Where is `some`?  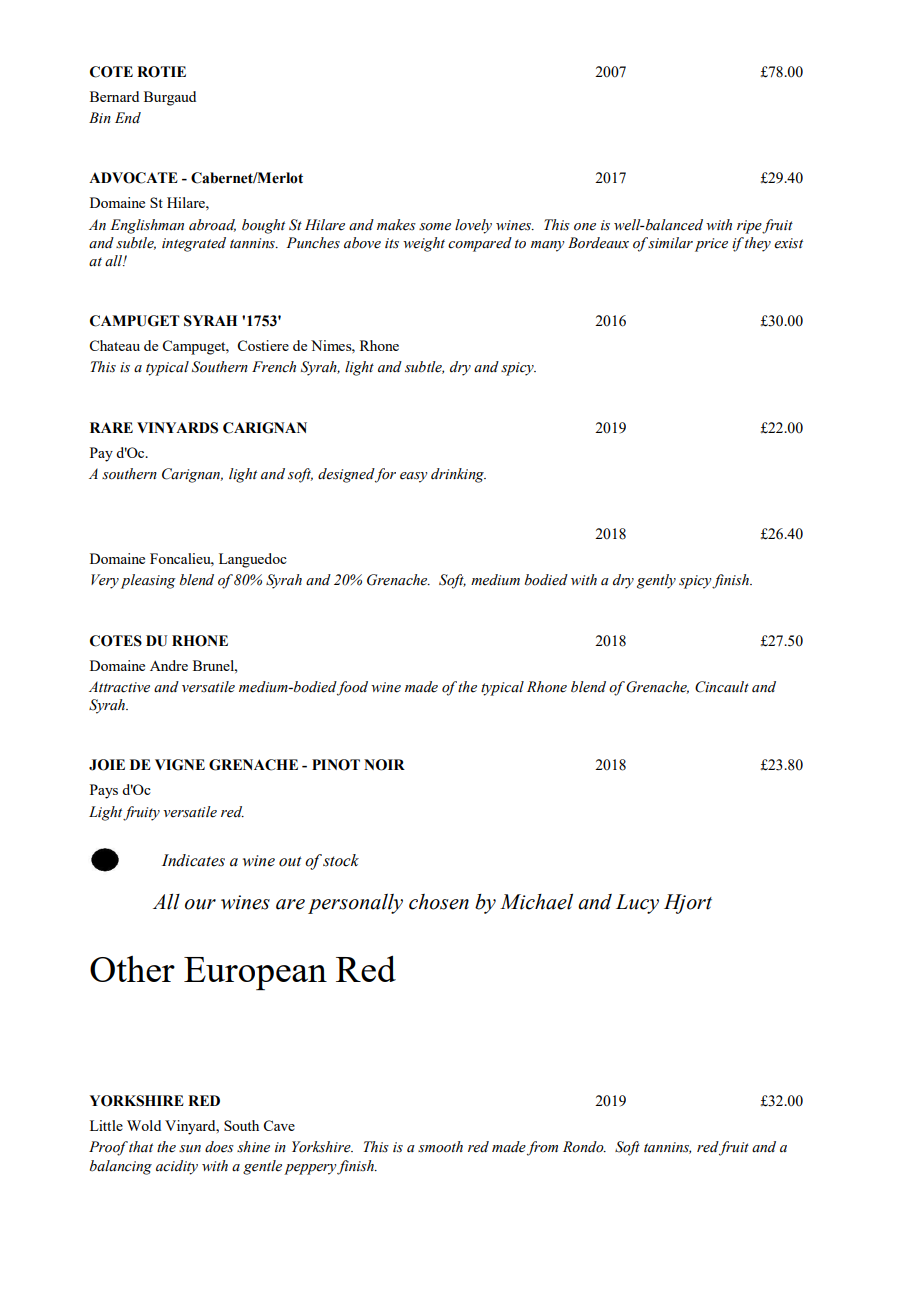
some is located at coordinates (435, 227).
